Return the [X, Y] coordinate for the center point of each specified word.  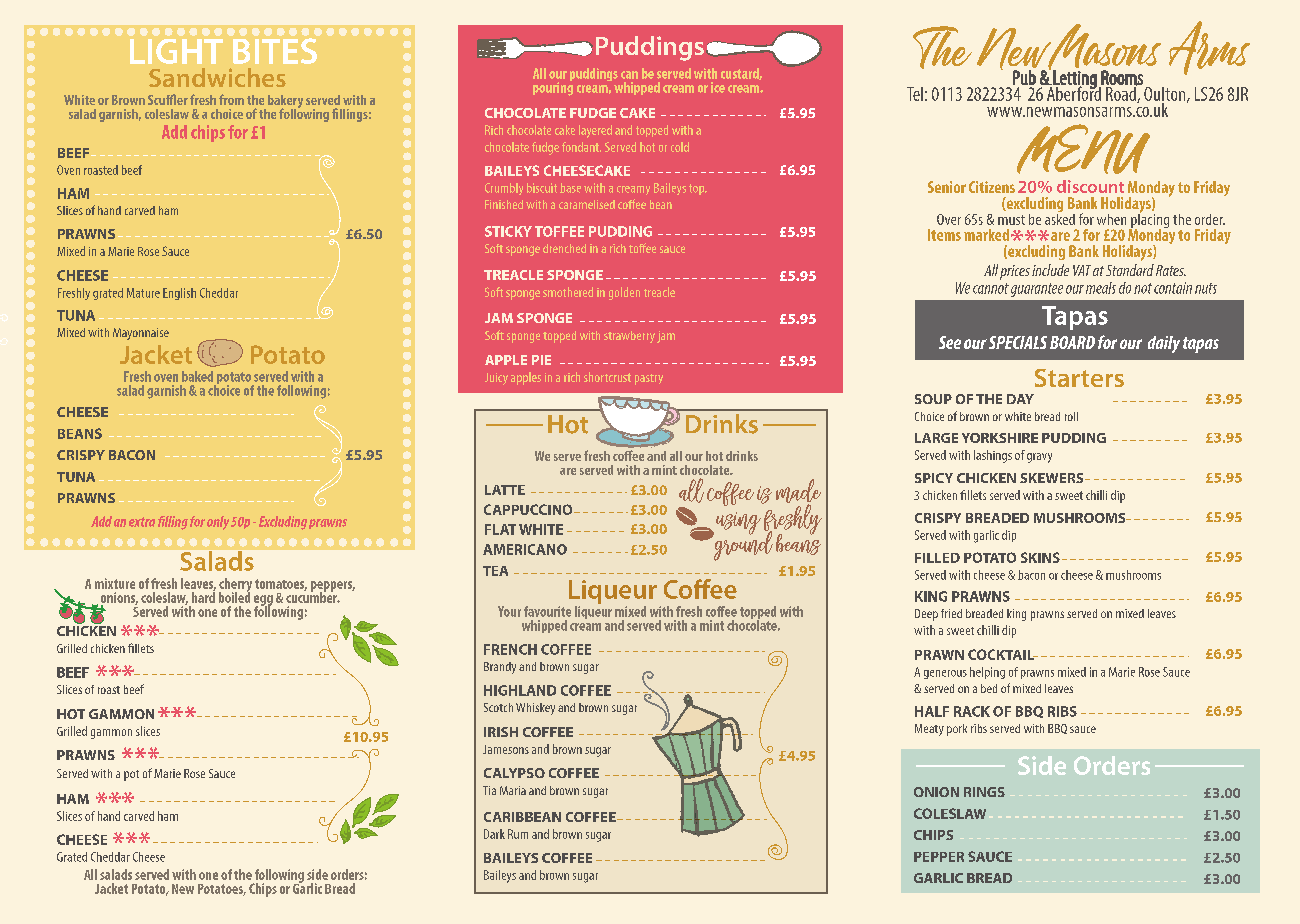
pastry [649, 379]
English [179, 294]
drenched [564, 248]
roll [1071, 416]
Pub [1024, 77]
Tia [489, 790]
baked [197, 376]
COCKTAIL [1002, 654]
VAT [1082, 270]
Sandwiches [217, 77]
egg [263, 601]
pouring [553, 88]
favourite [547, 611]
